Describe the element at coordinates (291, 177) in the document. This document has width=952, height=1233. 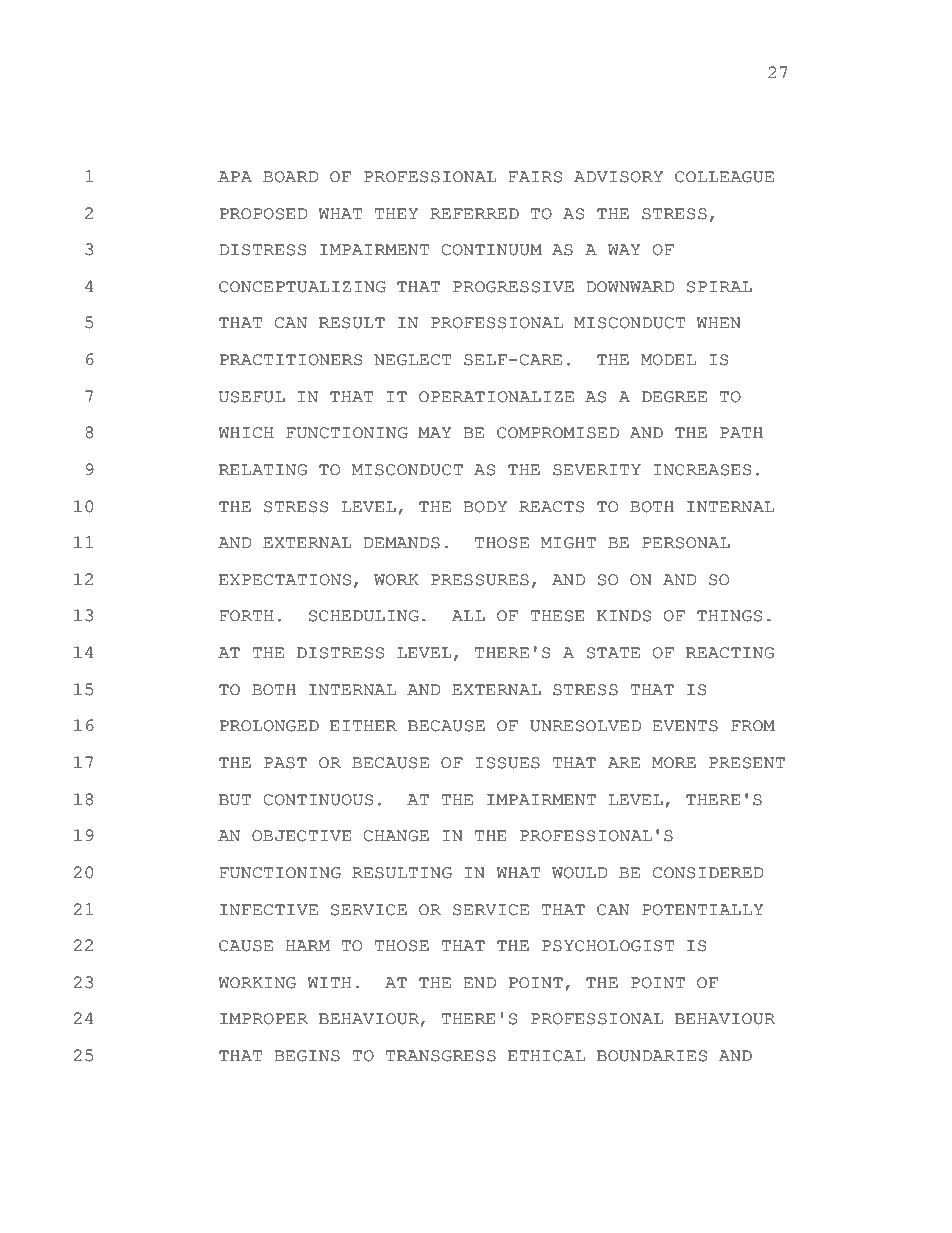
I see `BOARD` at that location.
